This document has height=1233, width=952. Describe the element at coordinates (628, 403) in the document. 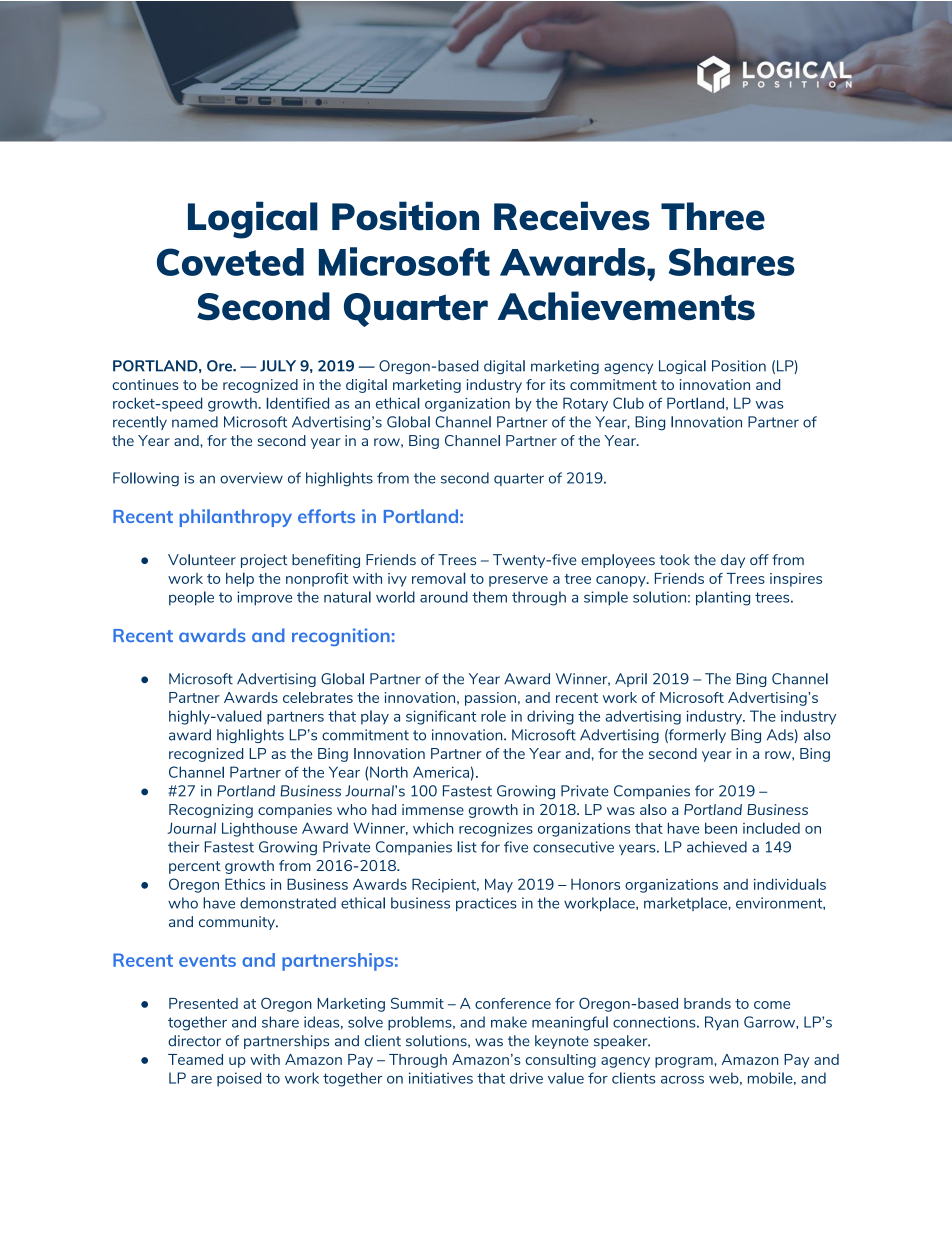

I see `Club` at that location.
